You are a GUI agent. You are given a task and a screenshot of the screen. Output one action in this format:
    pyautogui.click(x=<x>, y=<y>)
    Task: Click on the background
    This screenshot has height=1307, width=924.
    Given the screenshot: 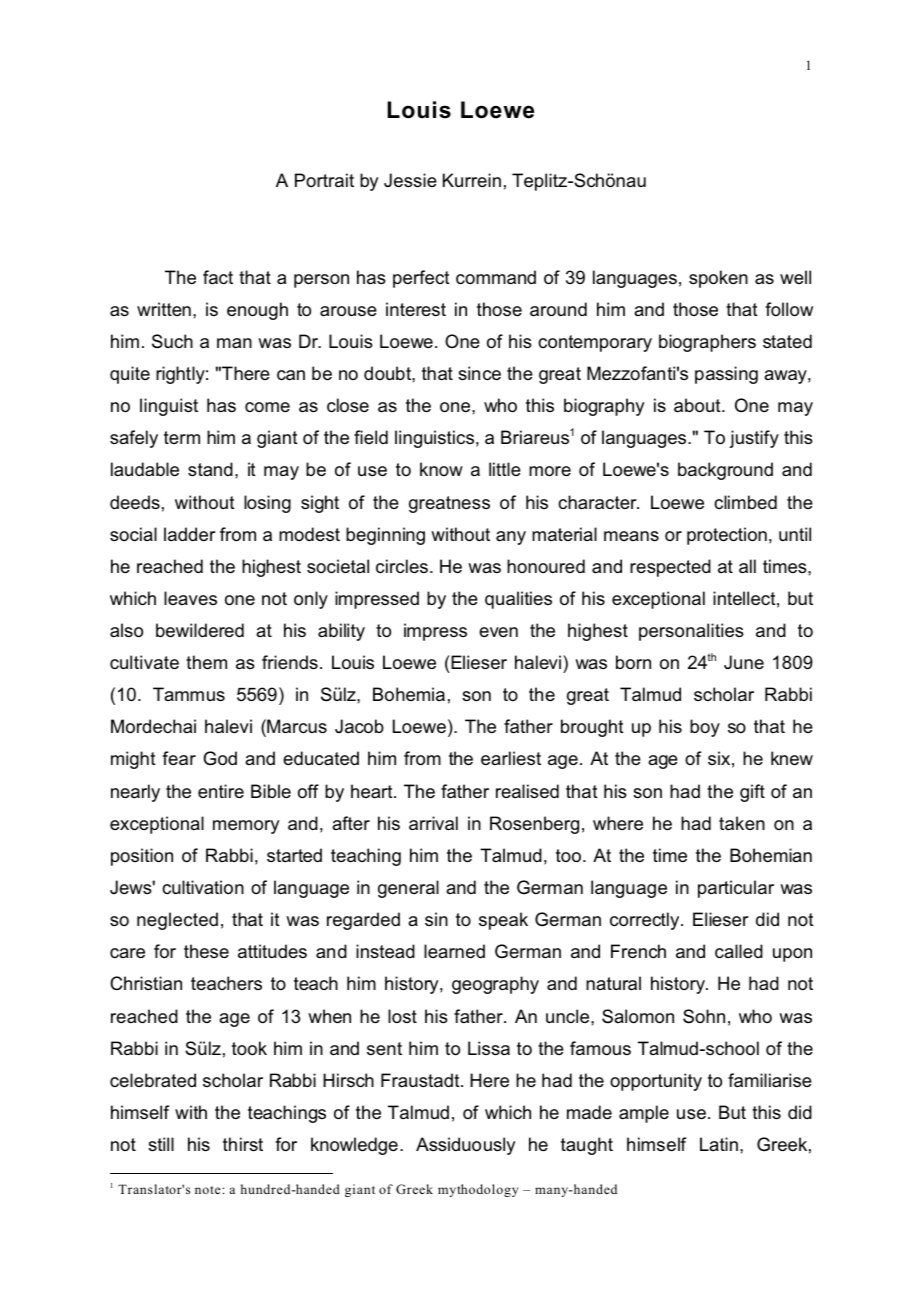 What is the action you would take?
    pyautogui.click(x=725, y=471)
